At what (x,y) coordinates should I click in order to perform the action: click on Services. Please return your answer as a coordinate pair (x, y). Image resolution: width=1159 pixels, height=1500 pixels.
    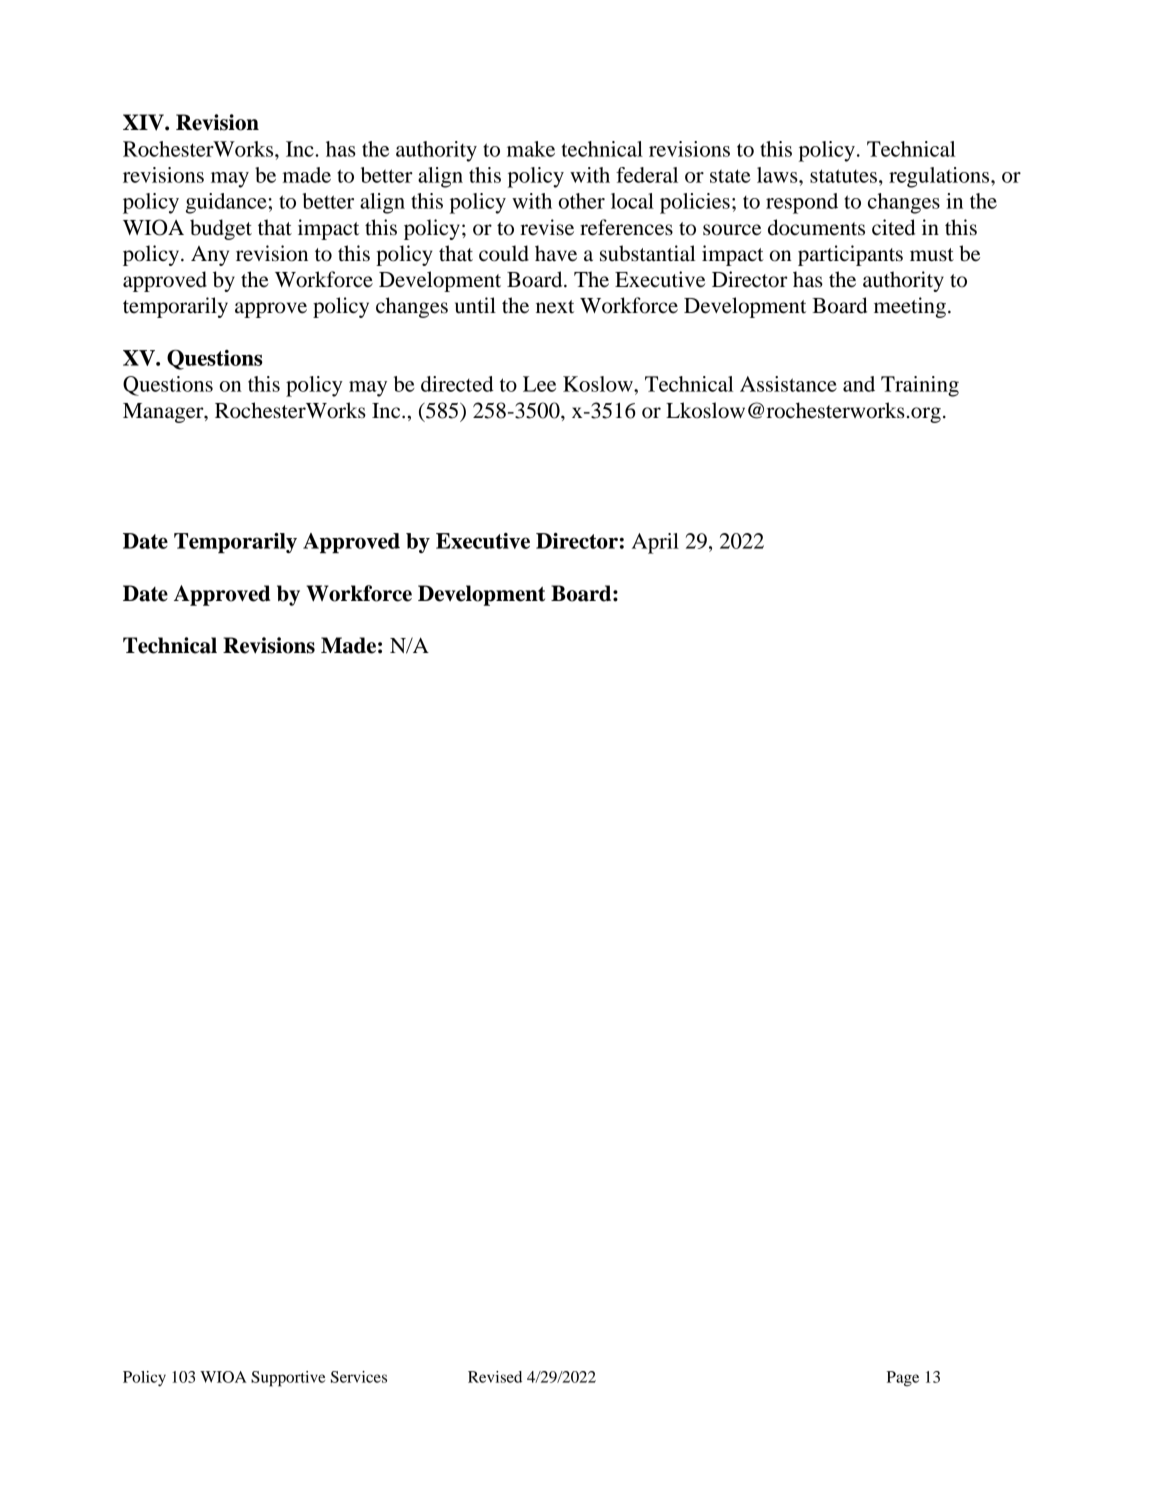
    Looking at the image, I should click on (359, 1377).
